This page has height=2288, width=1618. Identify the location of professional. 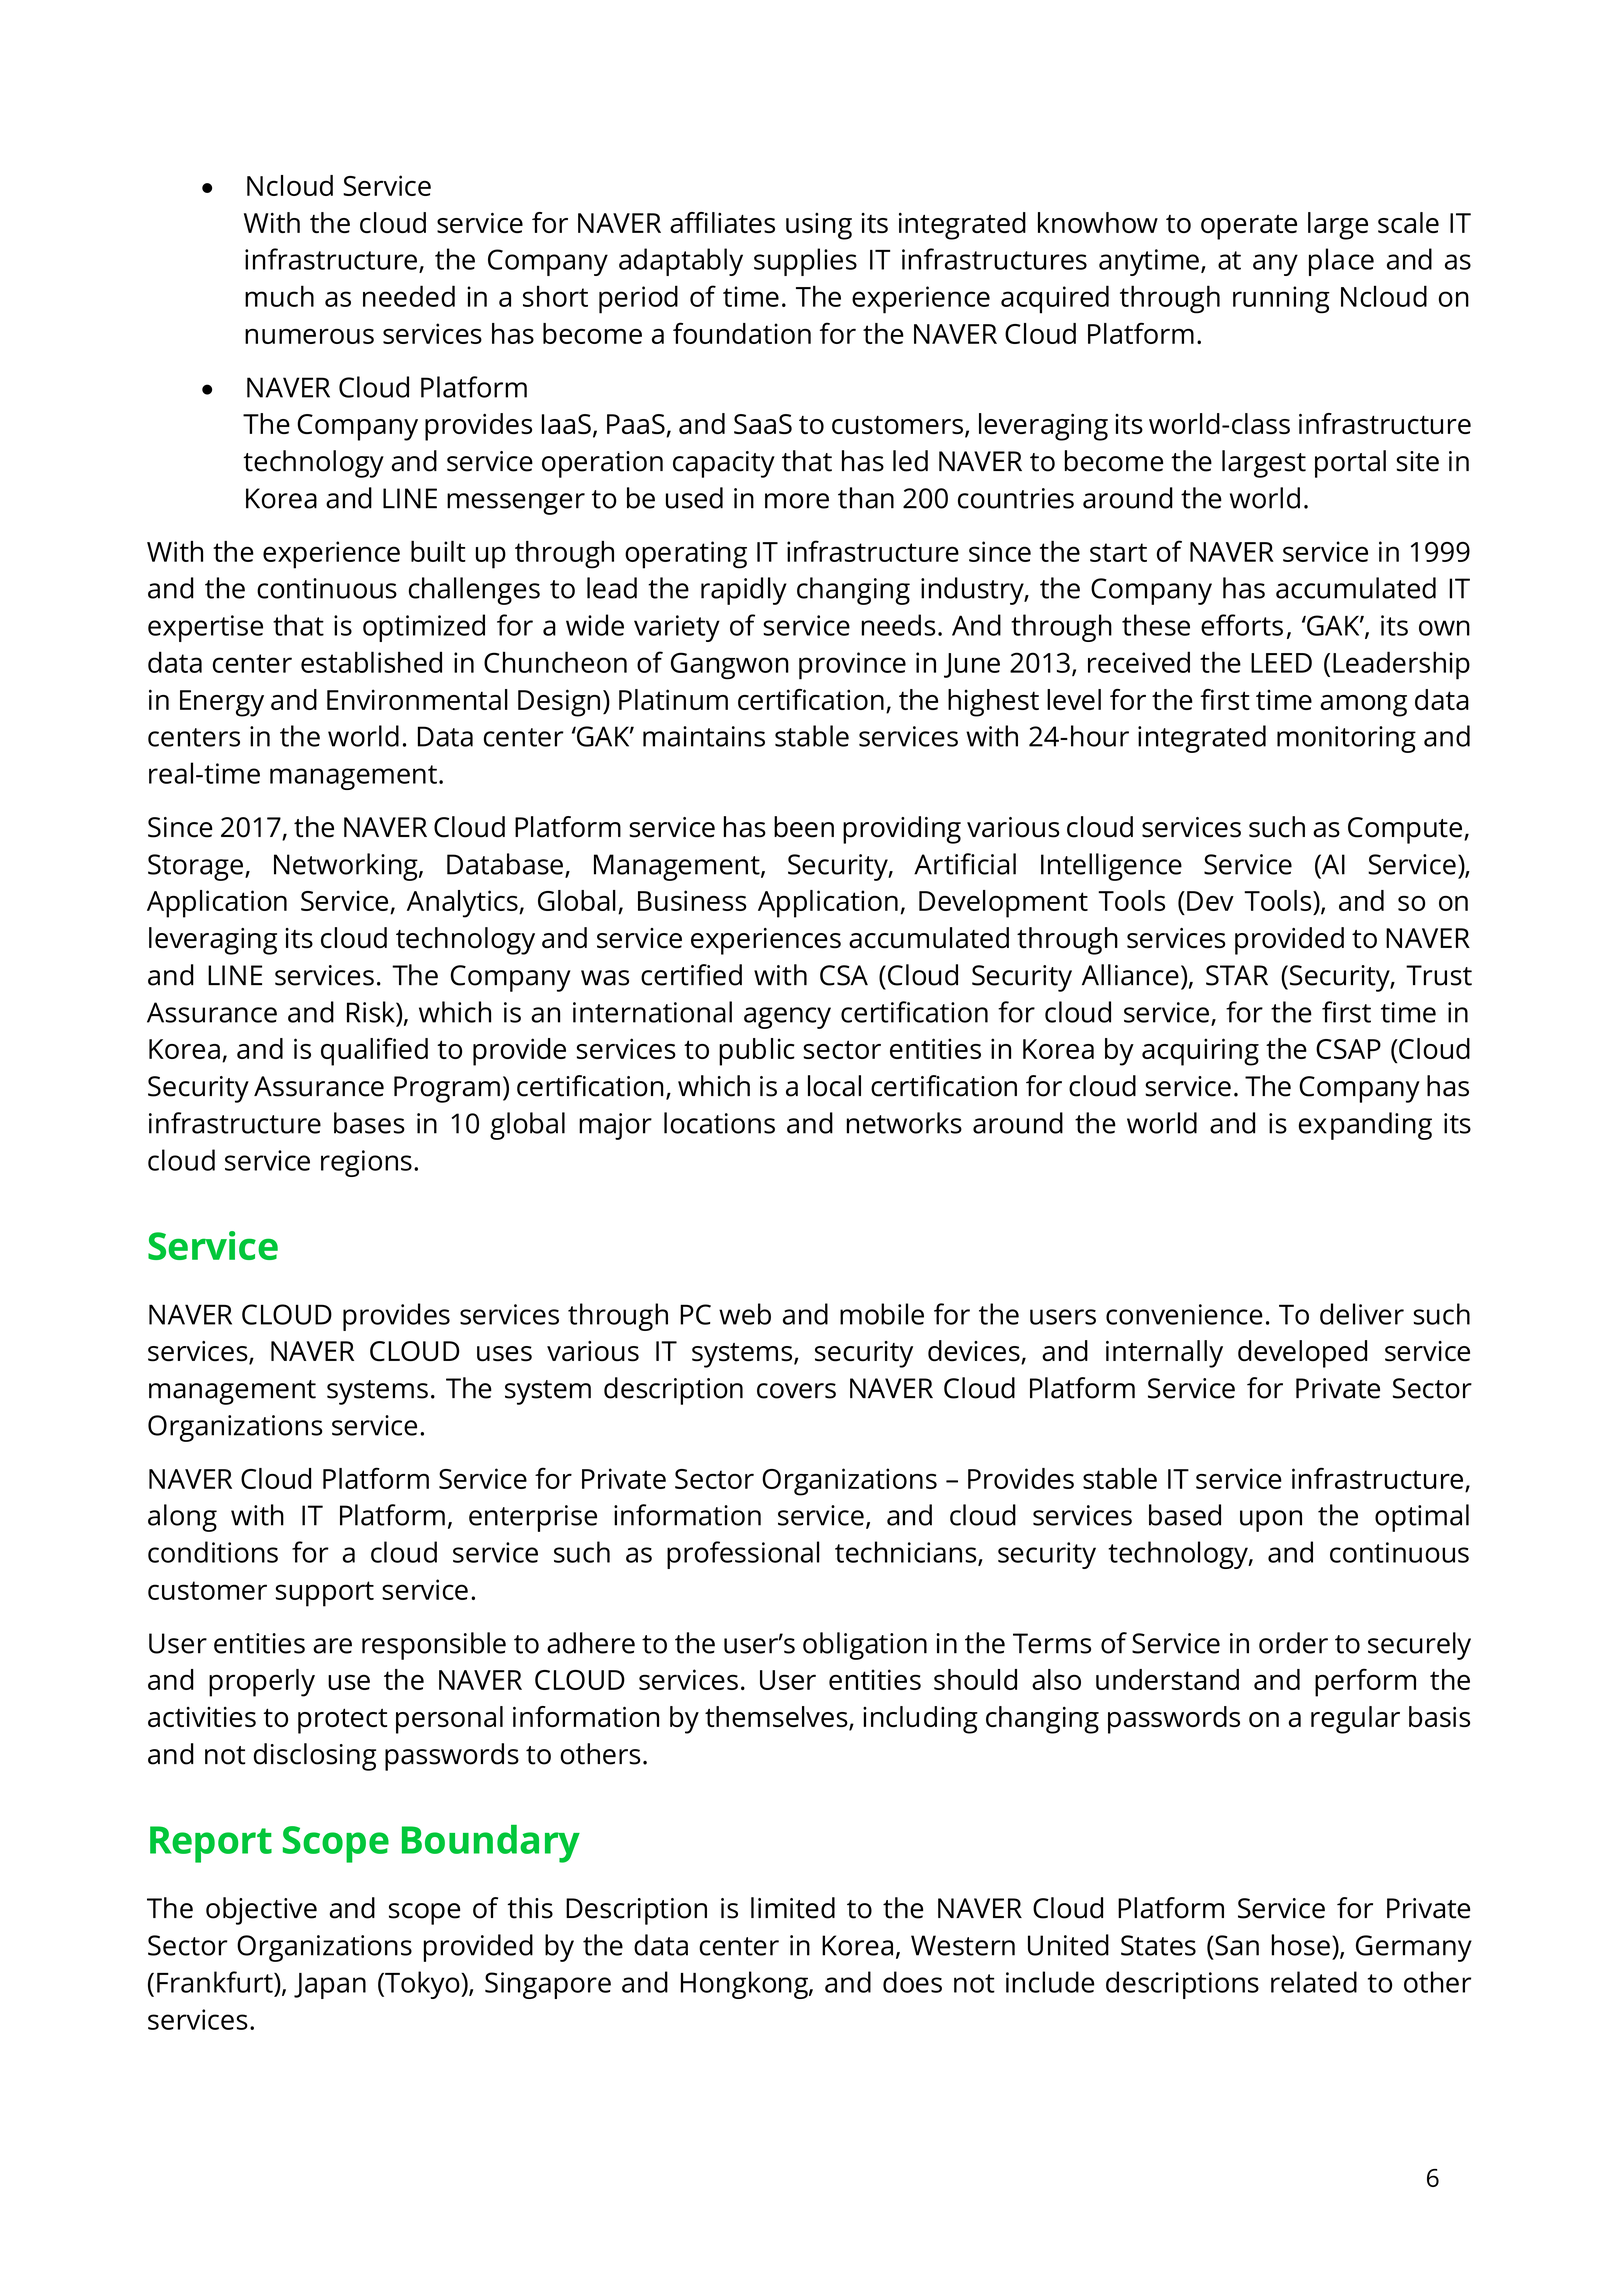
(743, 1555).
